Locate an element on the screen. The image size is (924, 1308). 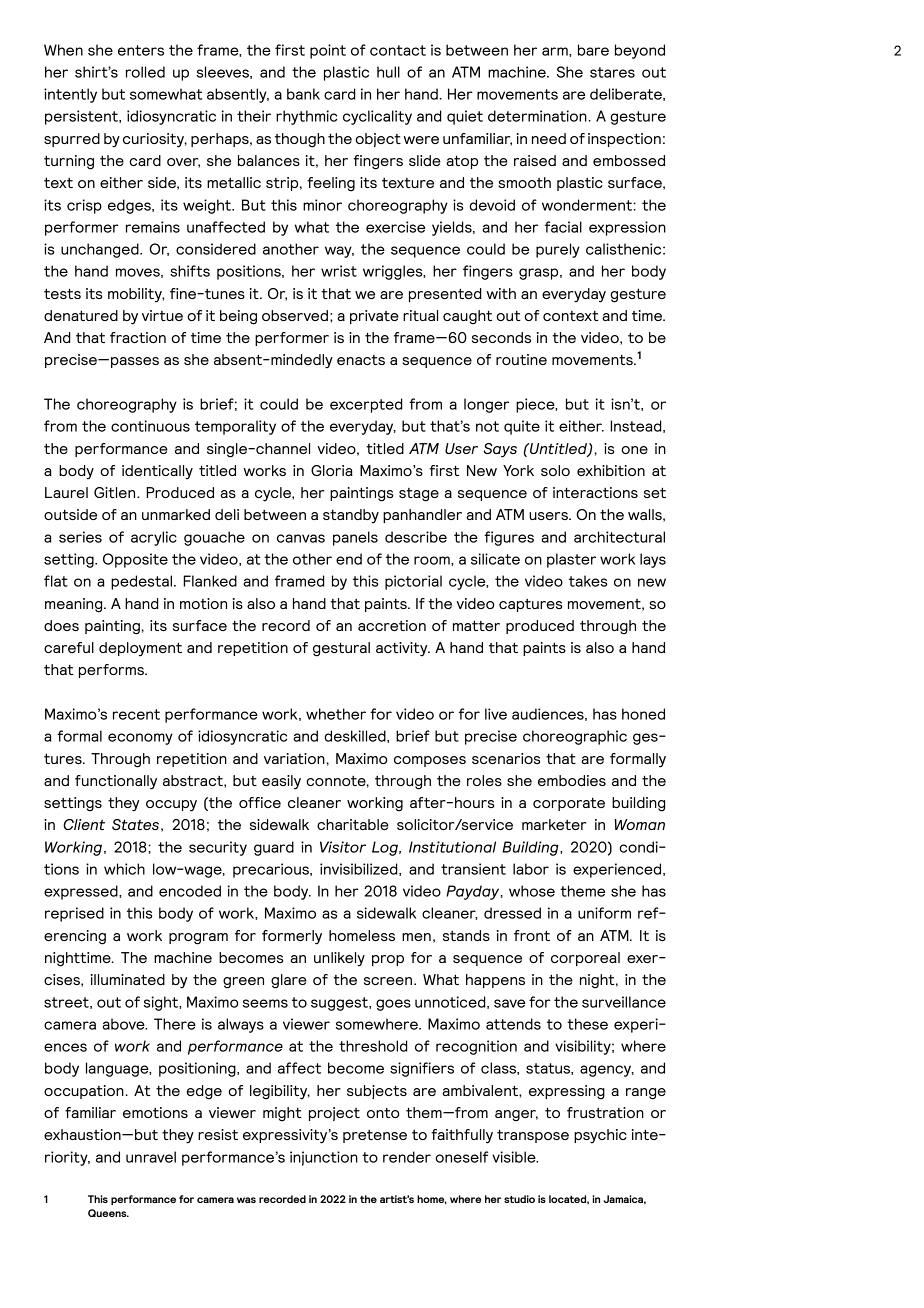
stares is located at coordinates (612, 72).
